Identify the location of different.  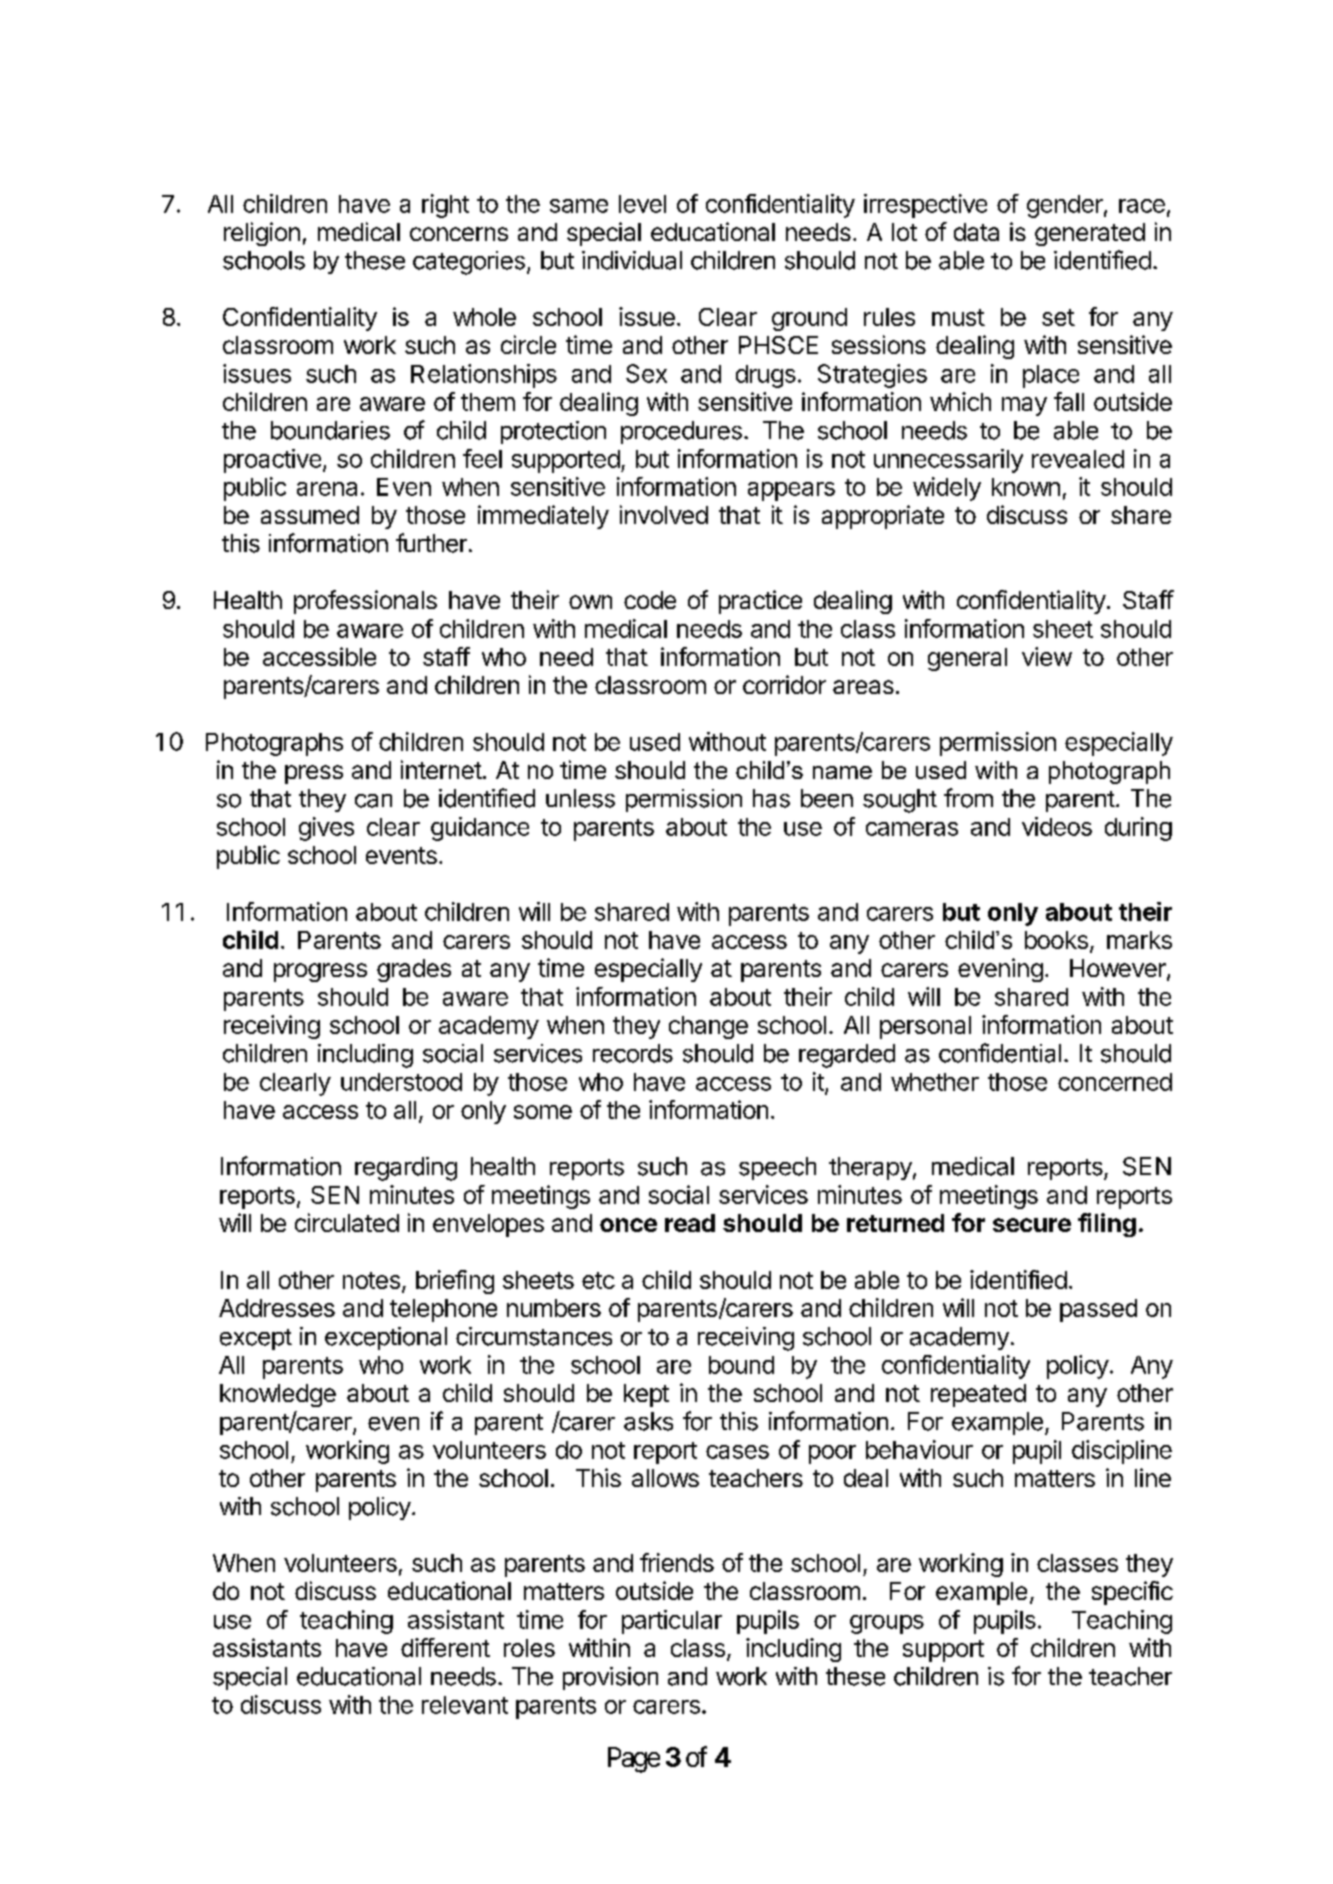
(445, 1647).
